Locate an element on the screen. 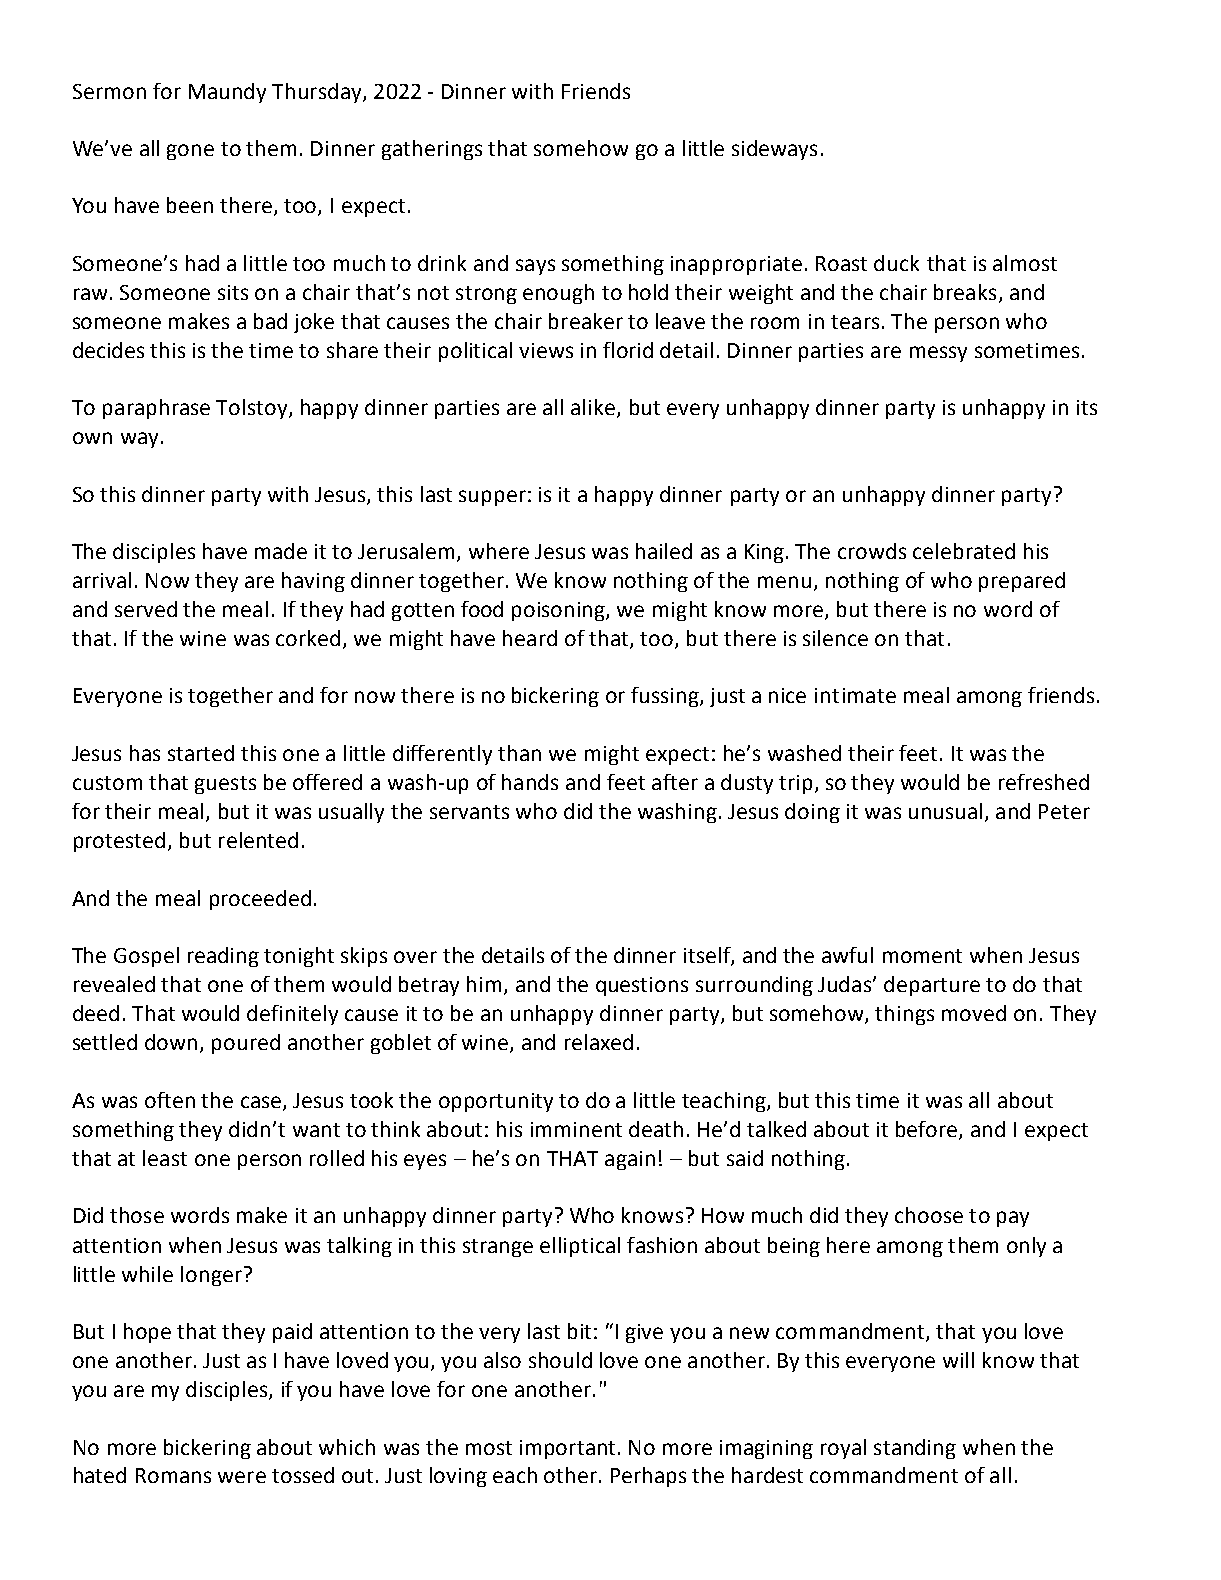 This screenshot has height=1580, width=1221. were is located at coordinates (242, 1477).
